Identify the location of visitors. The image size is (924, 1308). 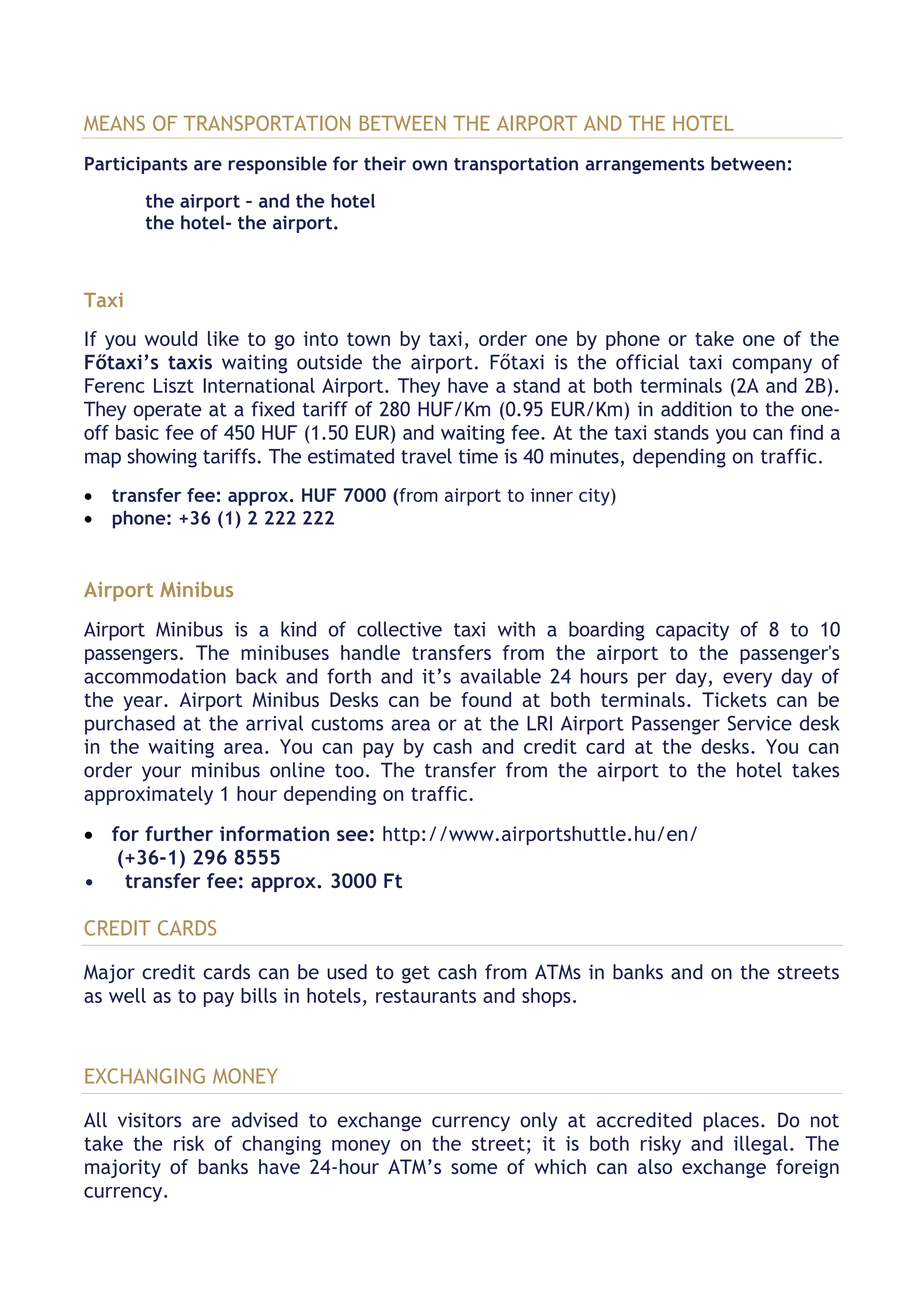
(149, 1120).
